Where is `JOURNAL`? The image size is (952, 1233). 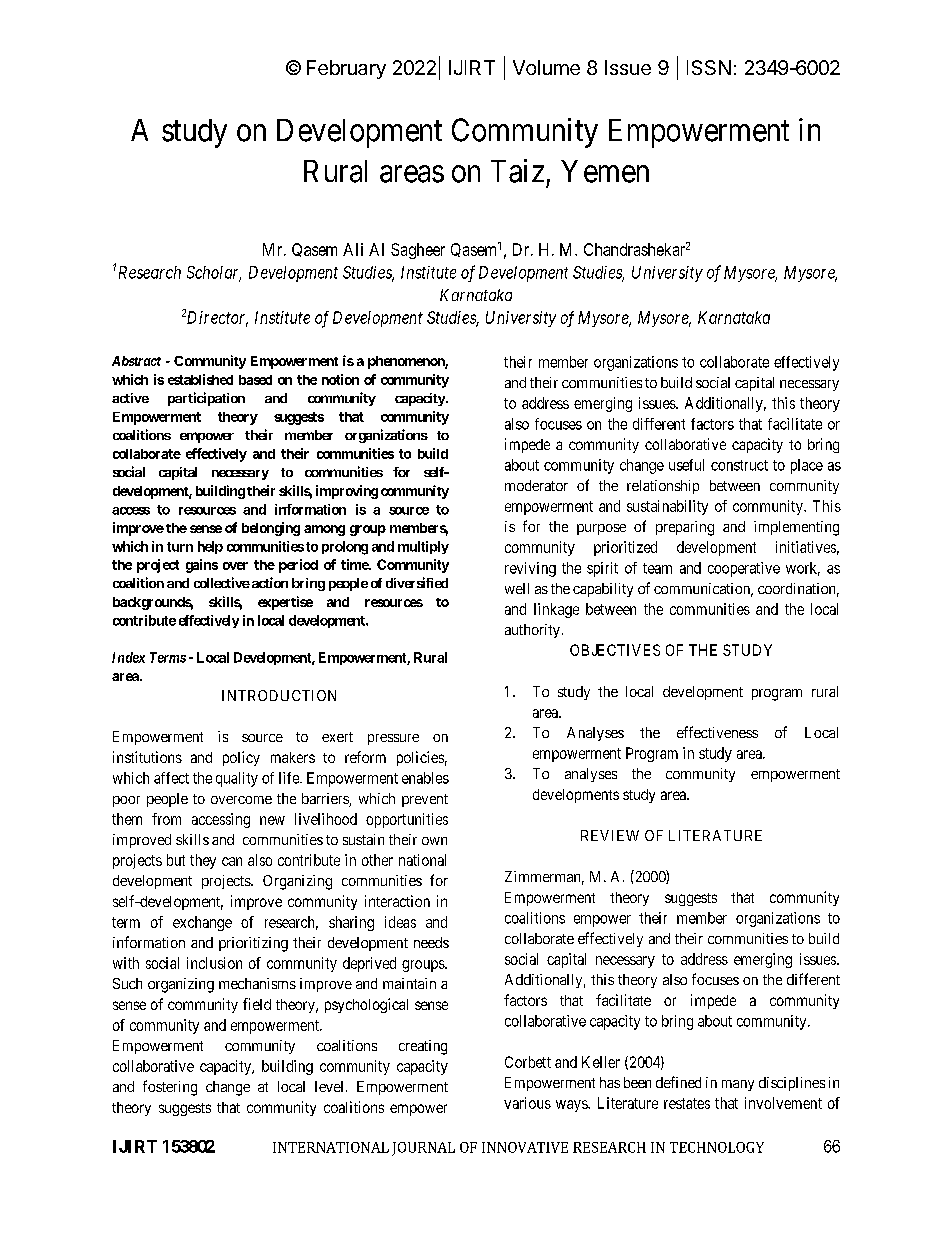 JOURNAL is located at coordinates (423, 1149).
